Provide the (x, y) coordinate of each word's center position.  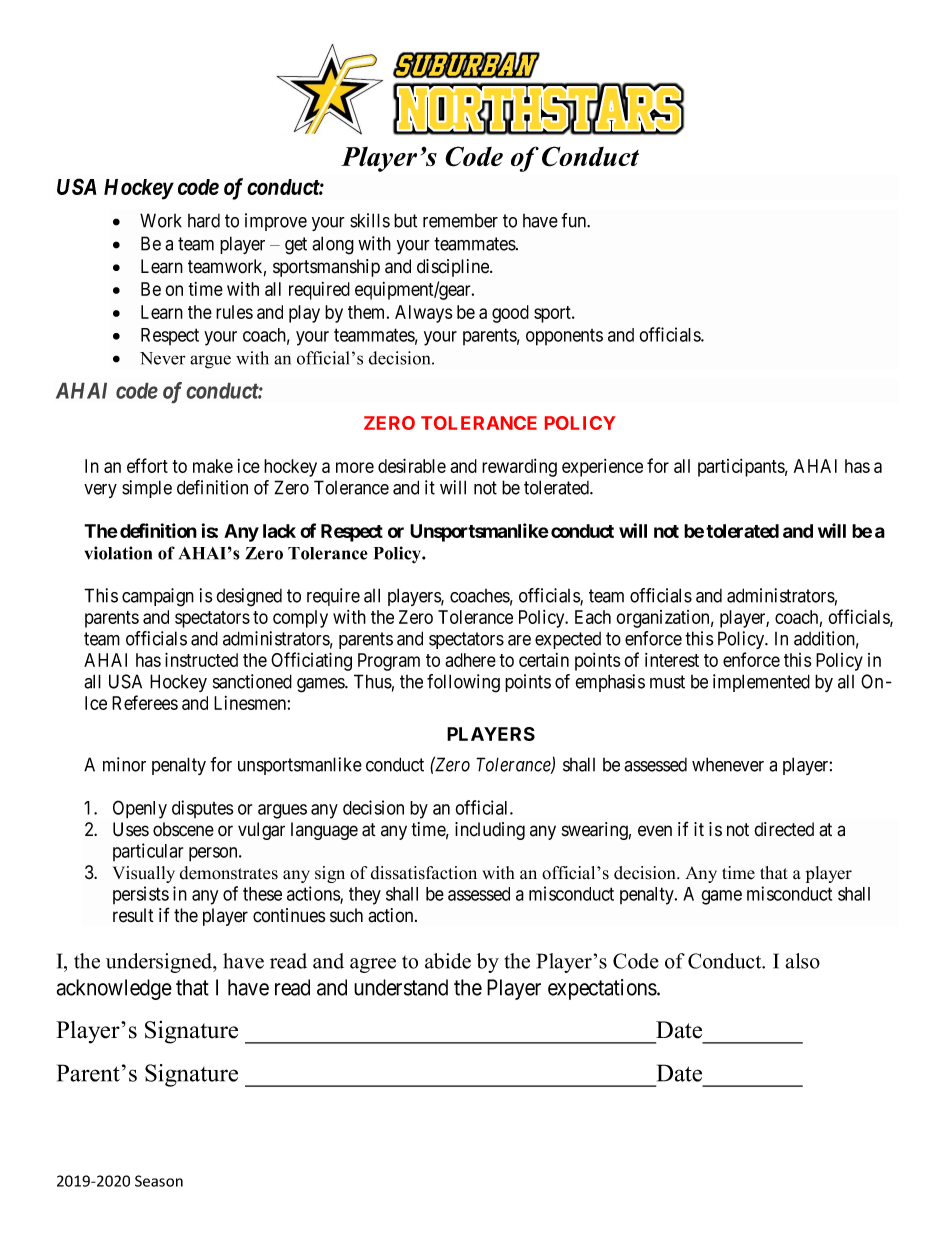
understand (401, 987)
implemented (761, 683)
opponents (564, 337)
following (463, 683)
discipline (454, 268)
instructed (201, 659)
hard (204, 221)
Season (159, 1181)
